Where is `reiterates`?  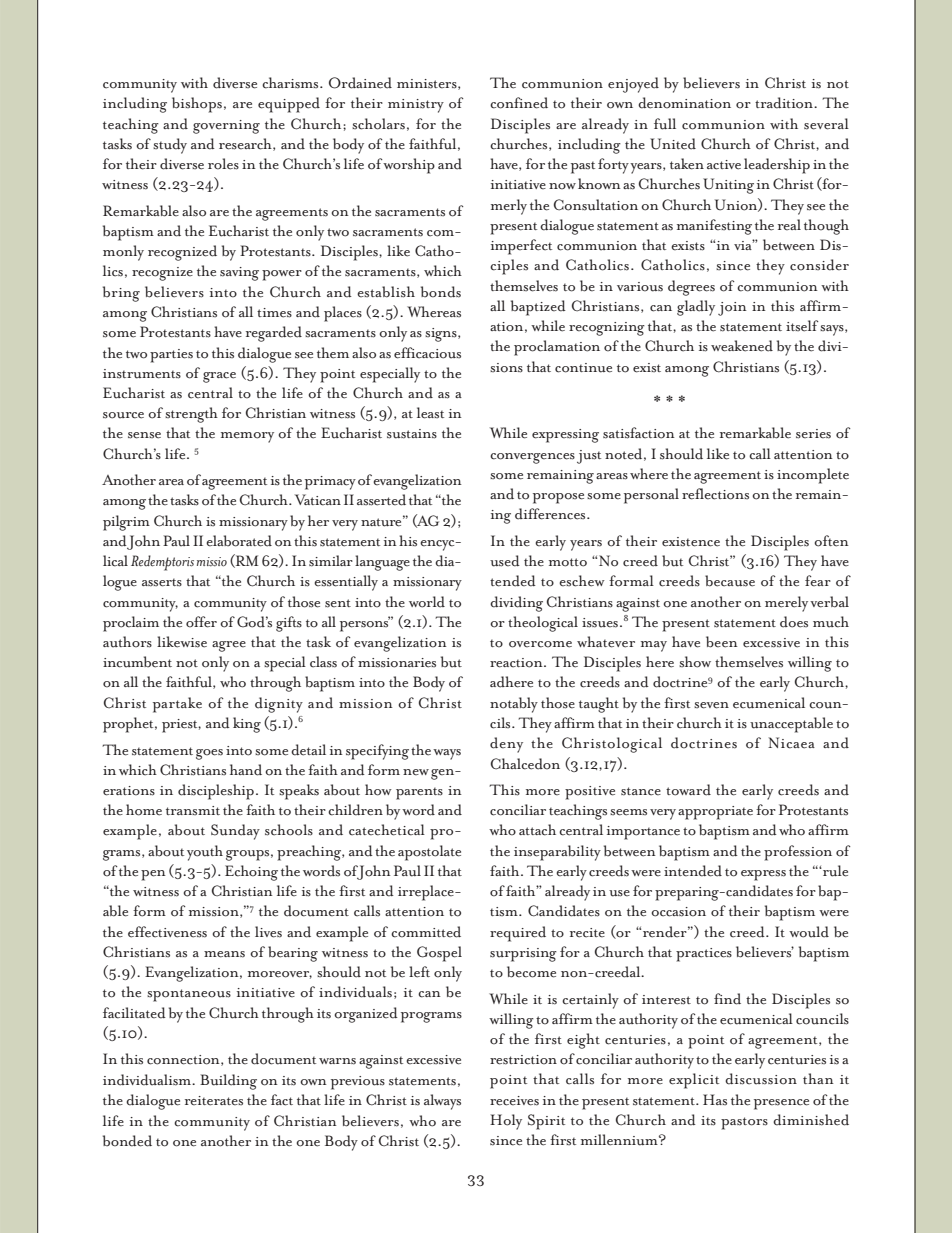
reiterates is located at coordinates (214, 1101).
